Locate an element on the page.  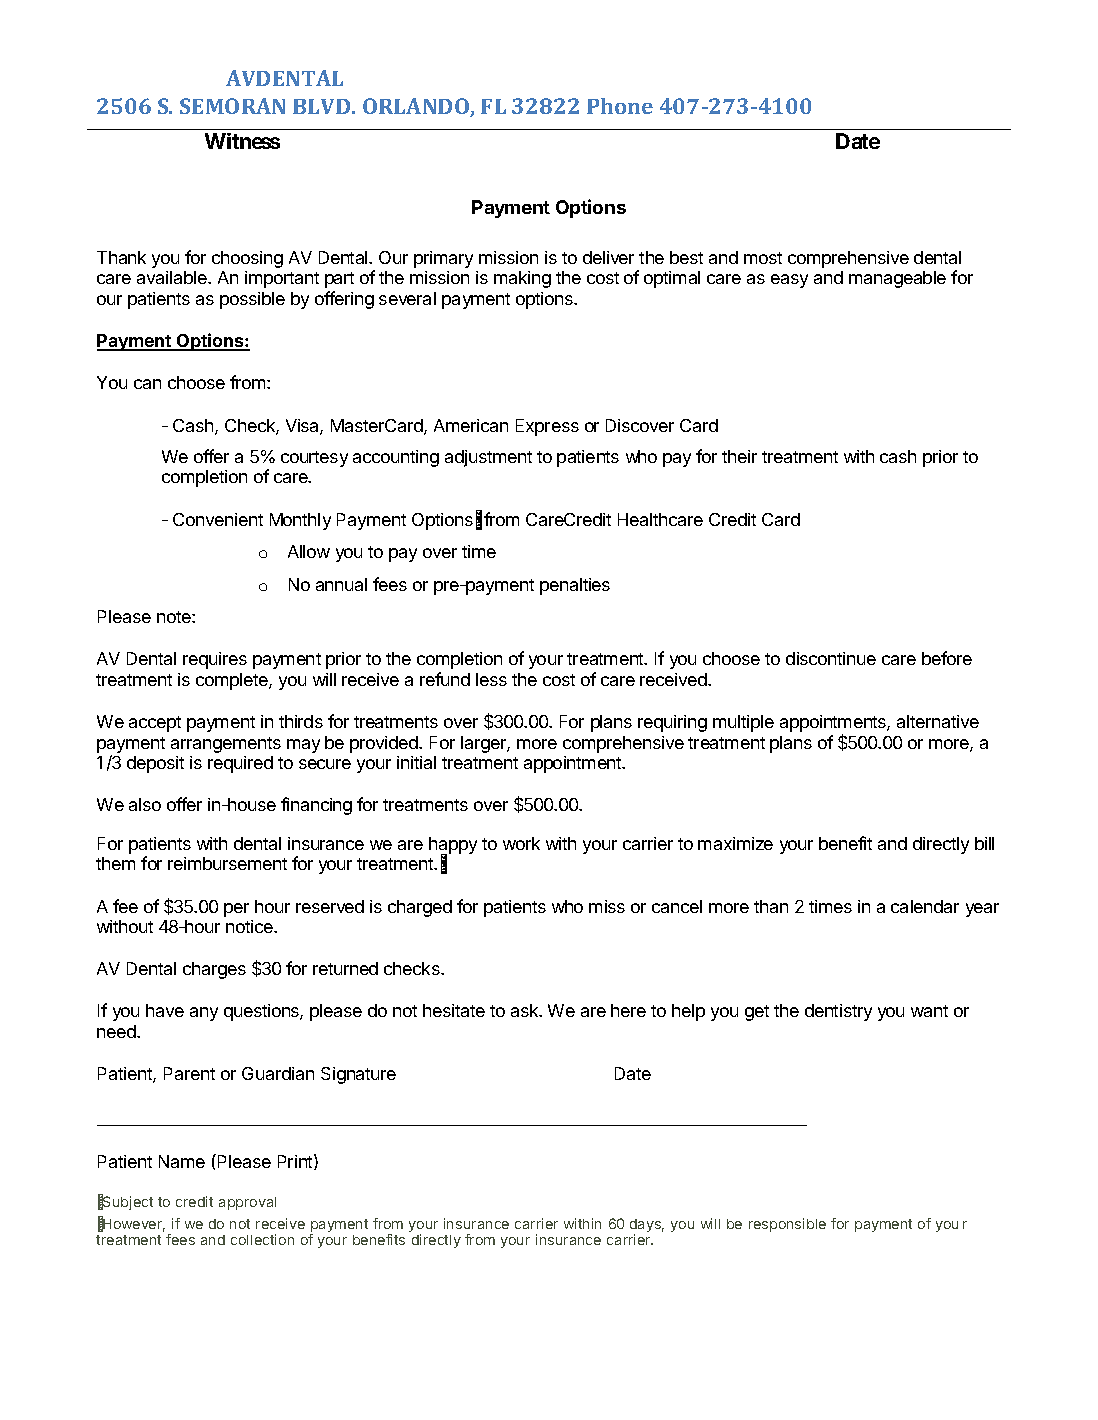
Phone is located at coordinates (620, 106).
